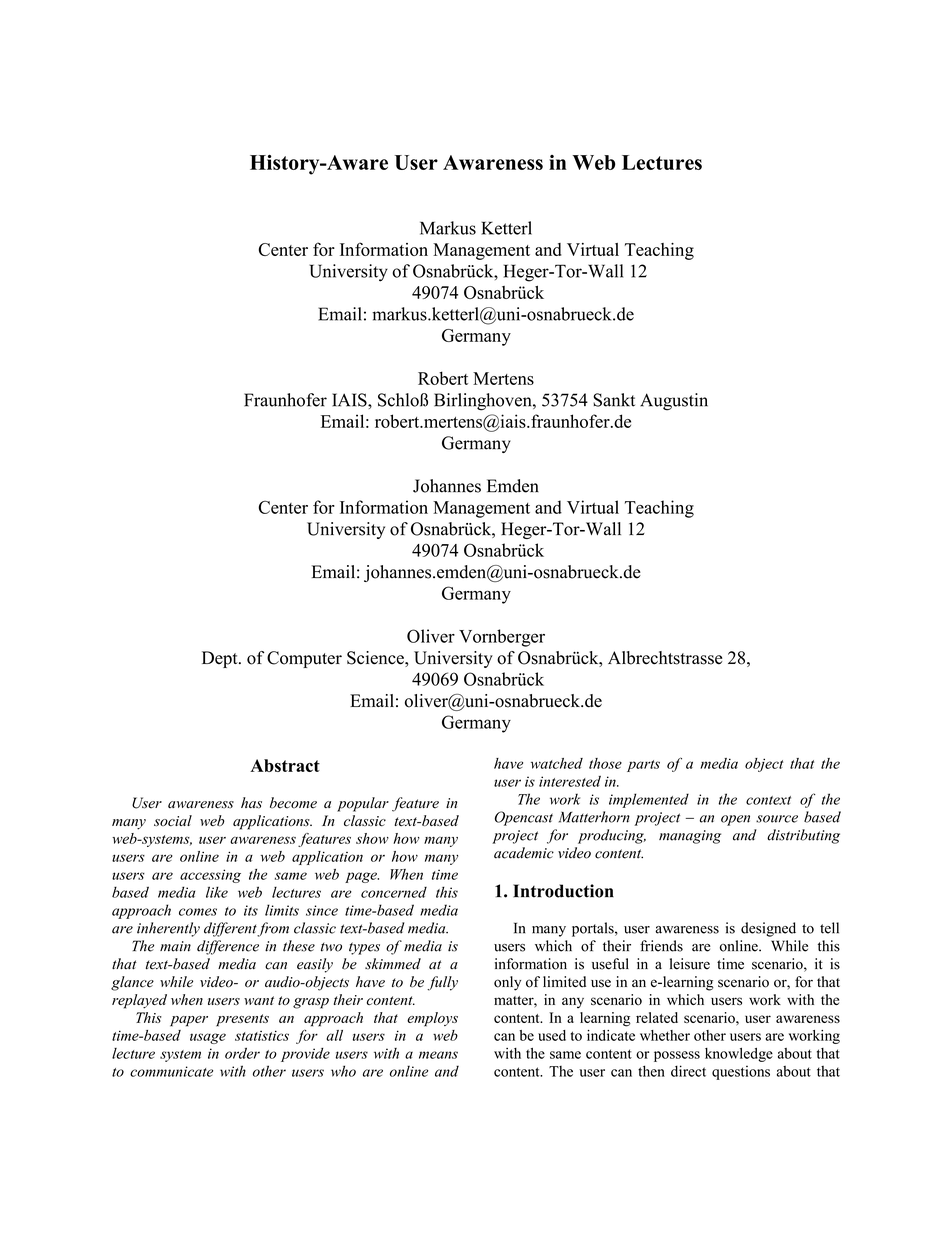 Image resolution: width=952 pixels, height=1233 pixels. Describe the element at coordinates (221, 659) in the screenshot. I see `Dept` at that location.
